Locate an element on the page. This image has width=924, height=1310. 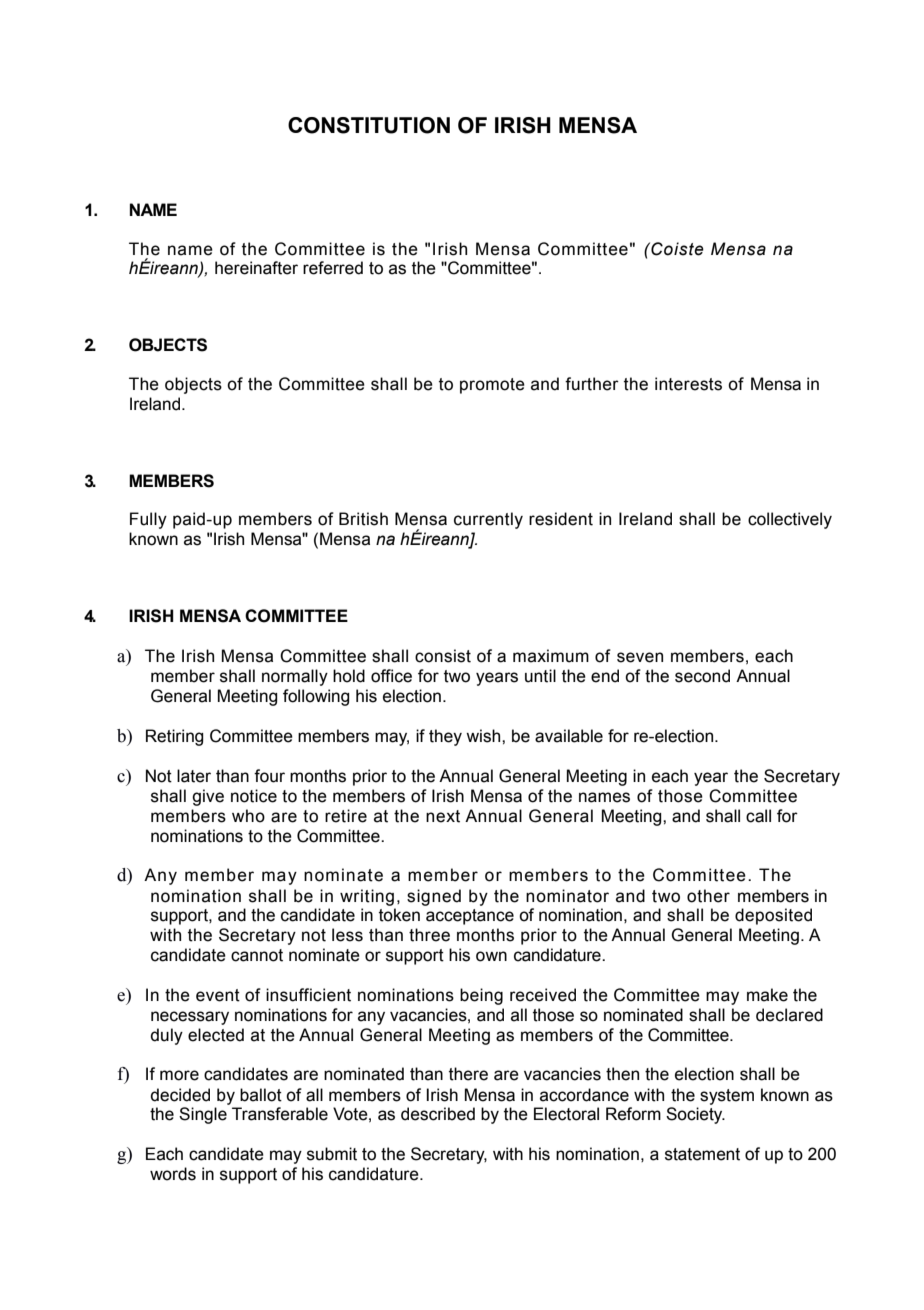
who is located at coordinates (248, 816).
